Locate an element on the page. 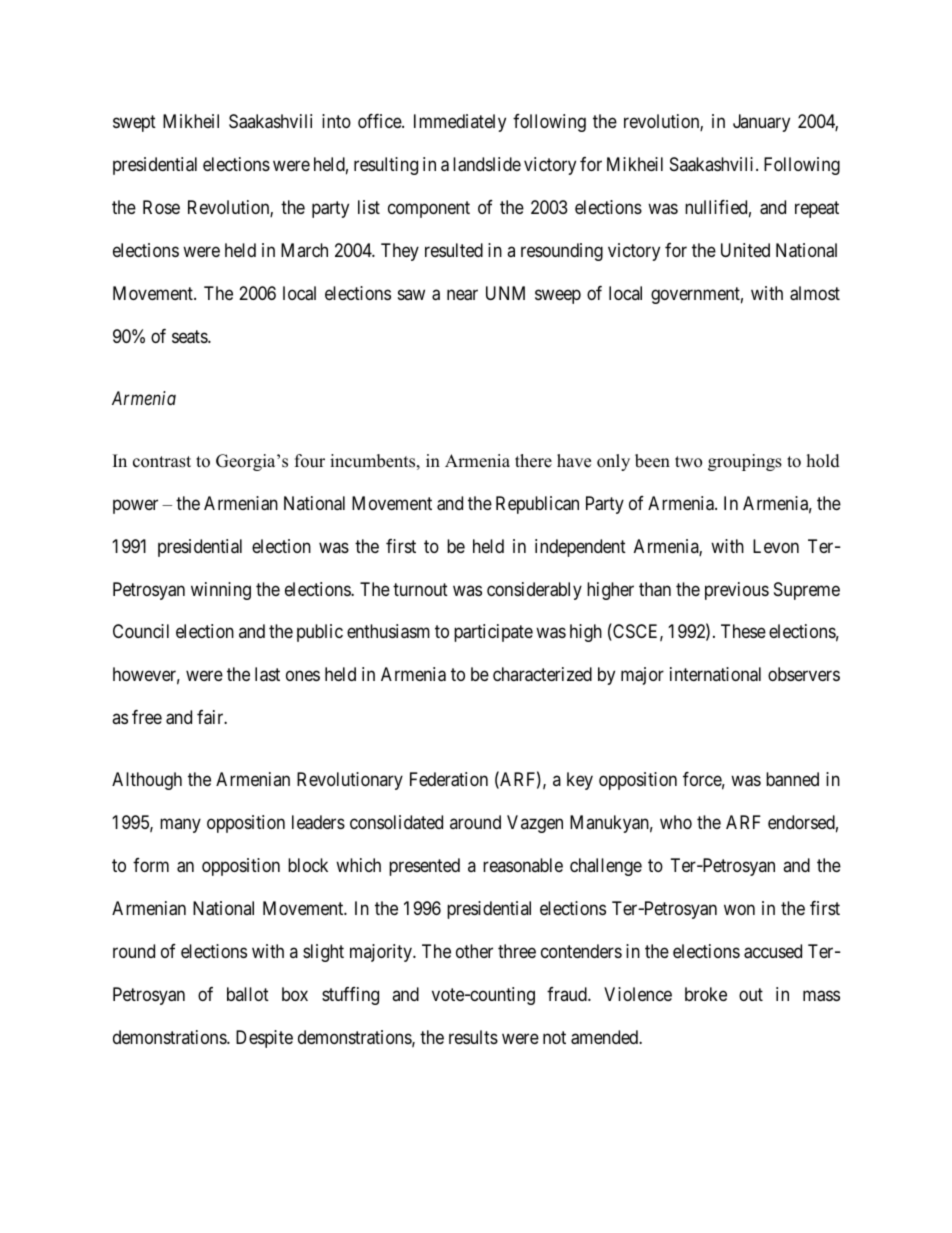 The image size is (952, 1233). there is located at coordinates (533, 461).
